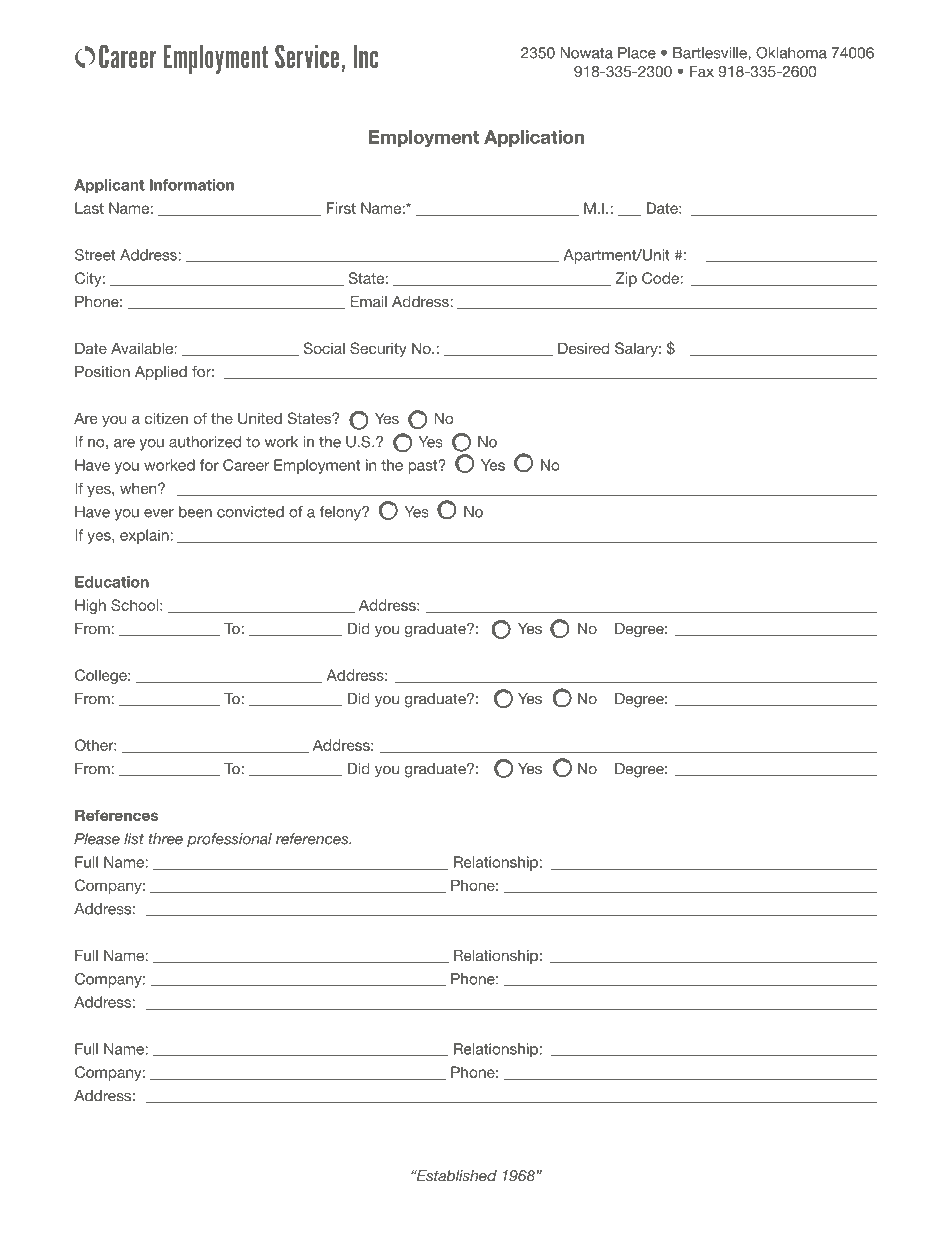  I want to click on Applied, so click(161, 373).
